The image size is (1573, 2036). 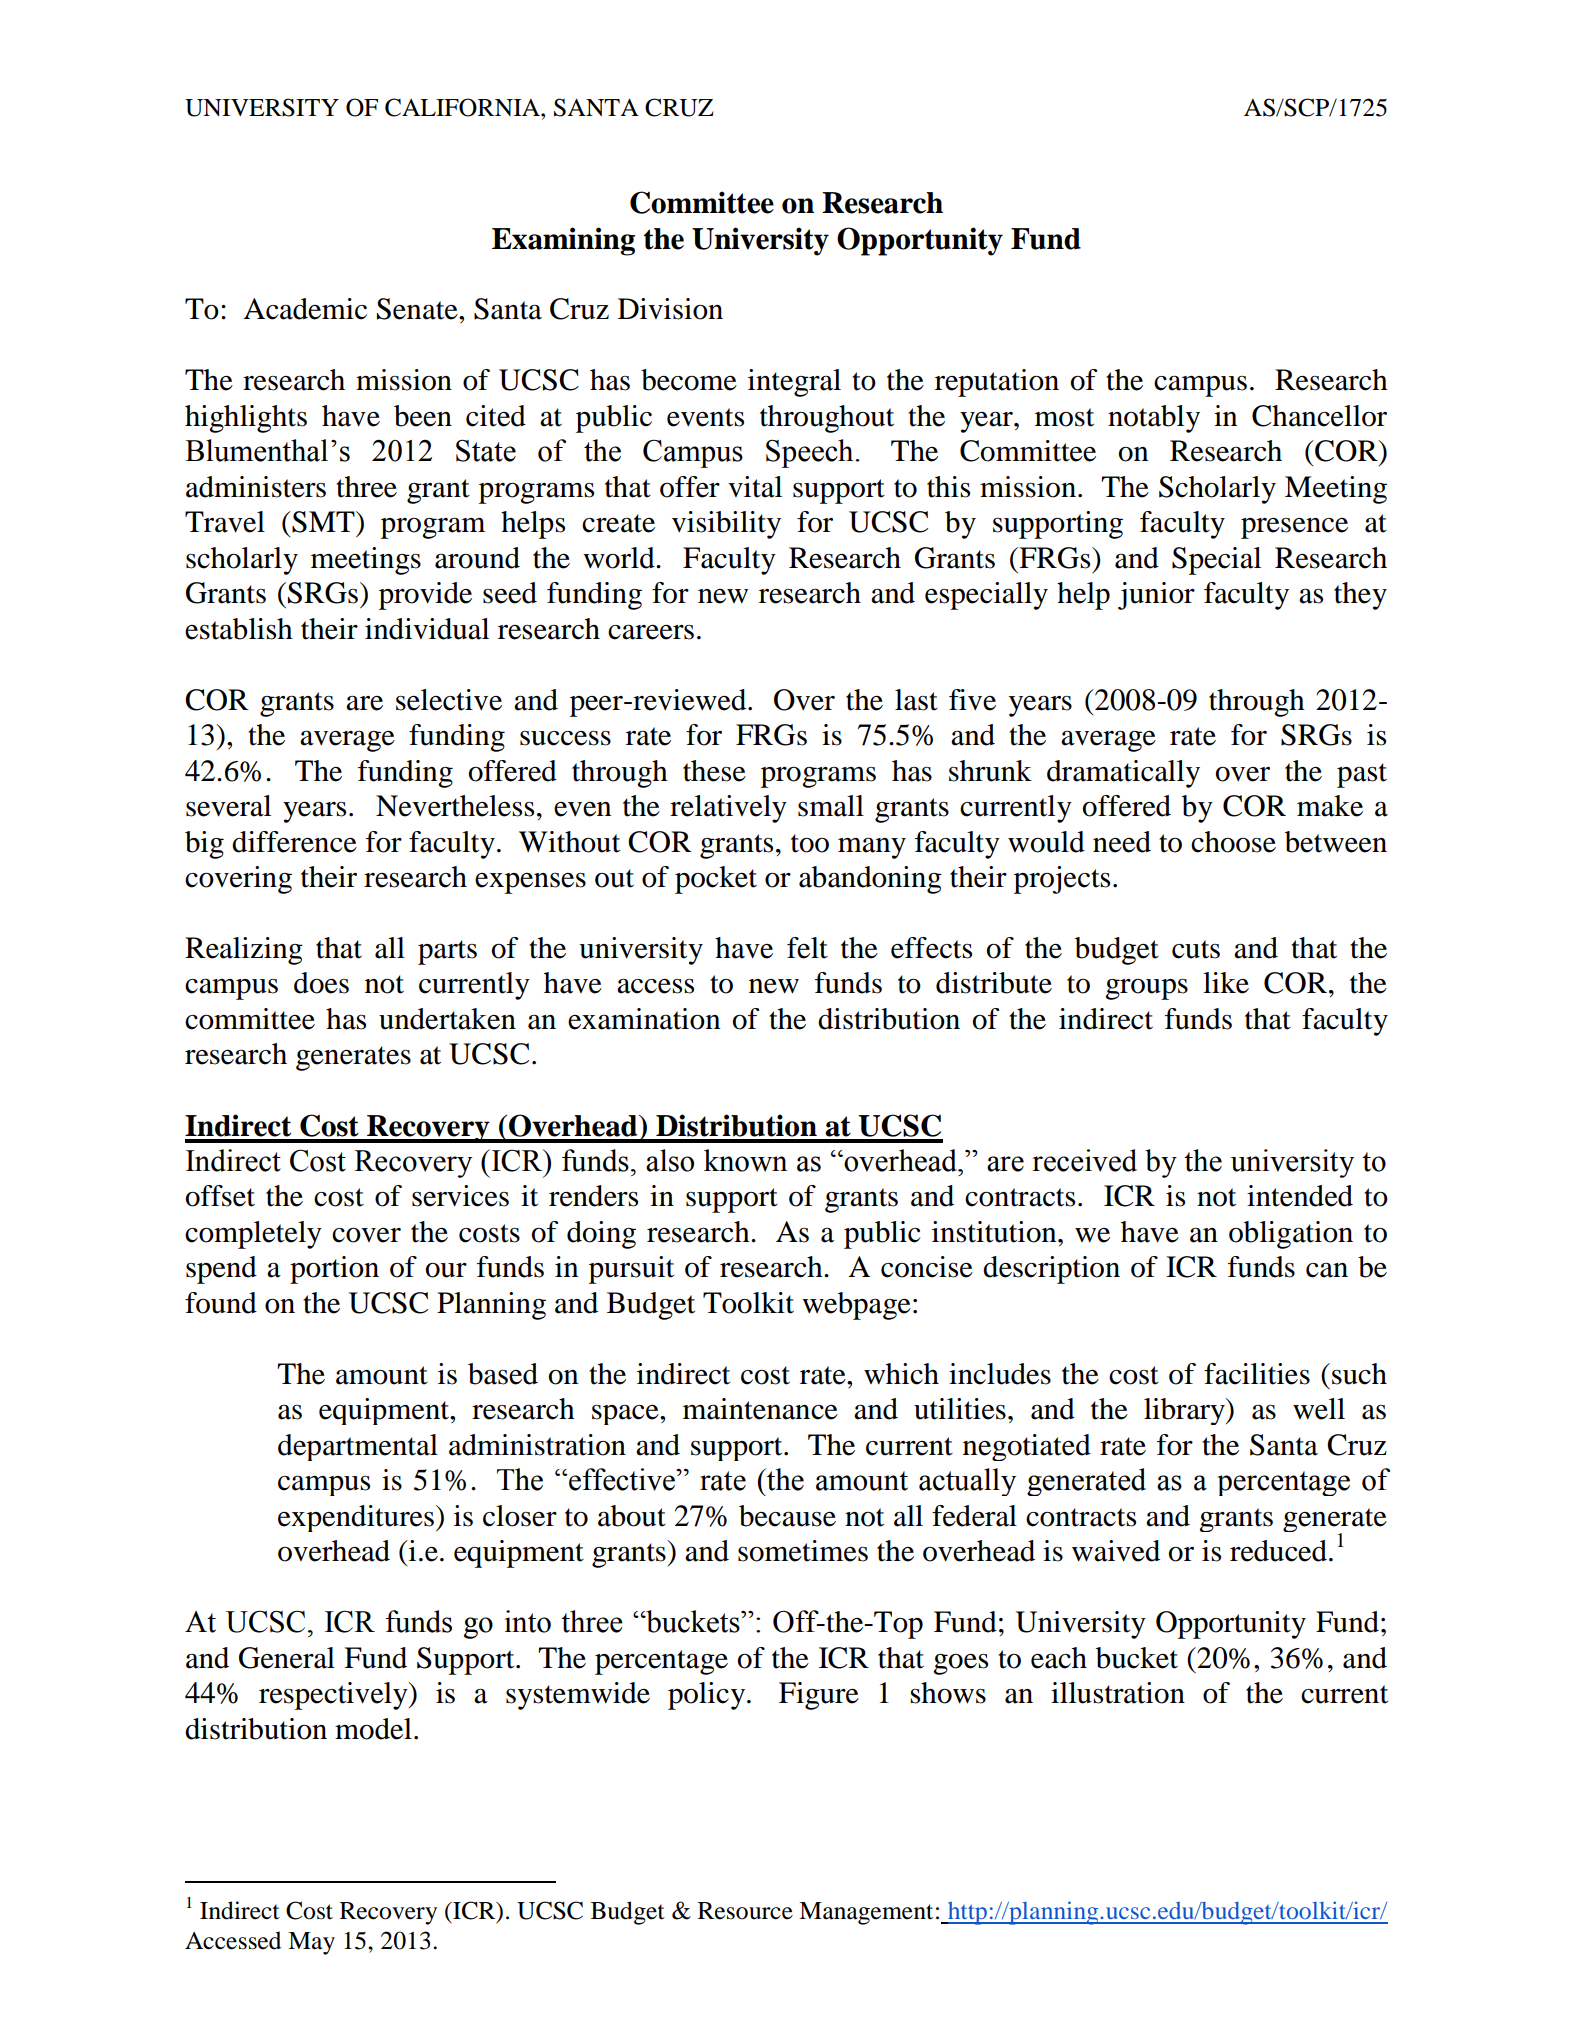 What do you see at coordinates (305, 309) in the screenshot?
I see `Academic` at bounding box center [305, 309].
